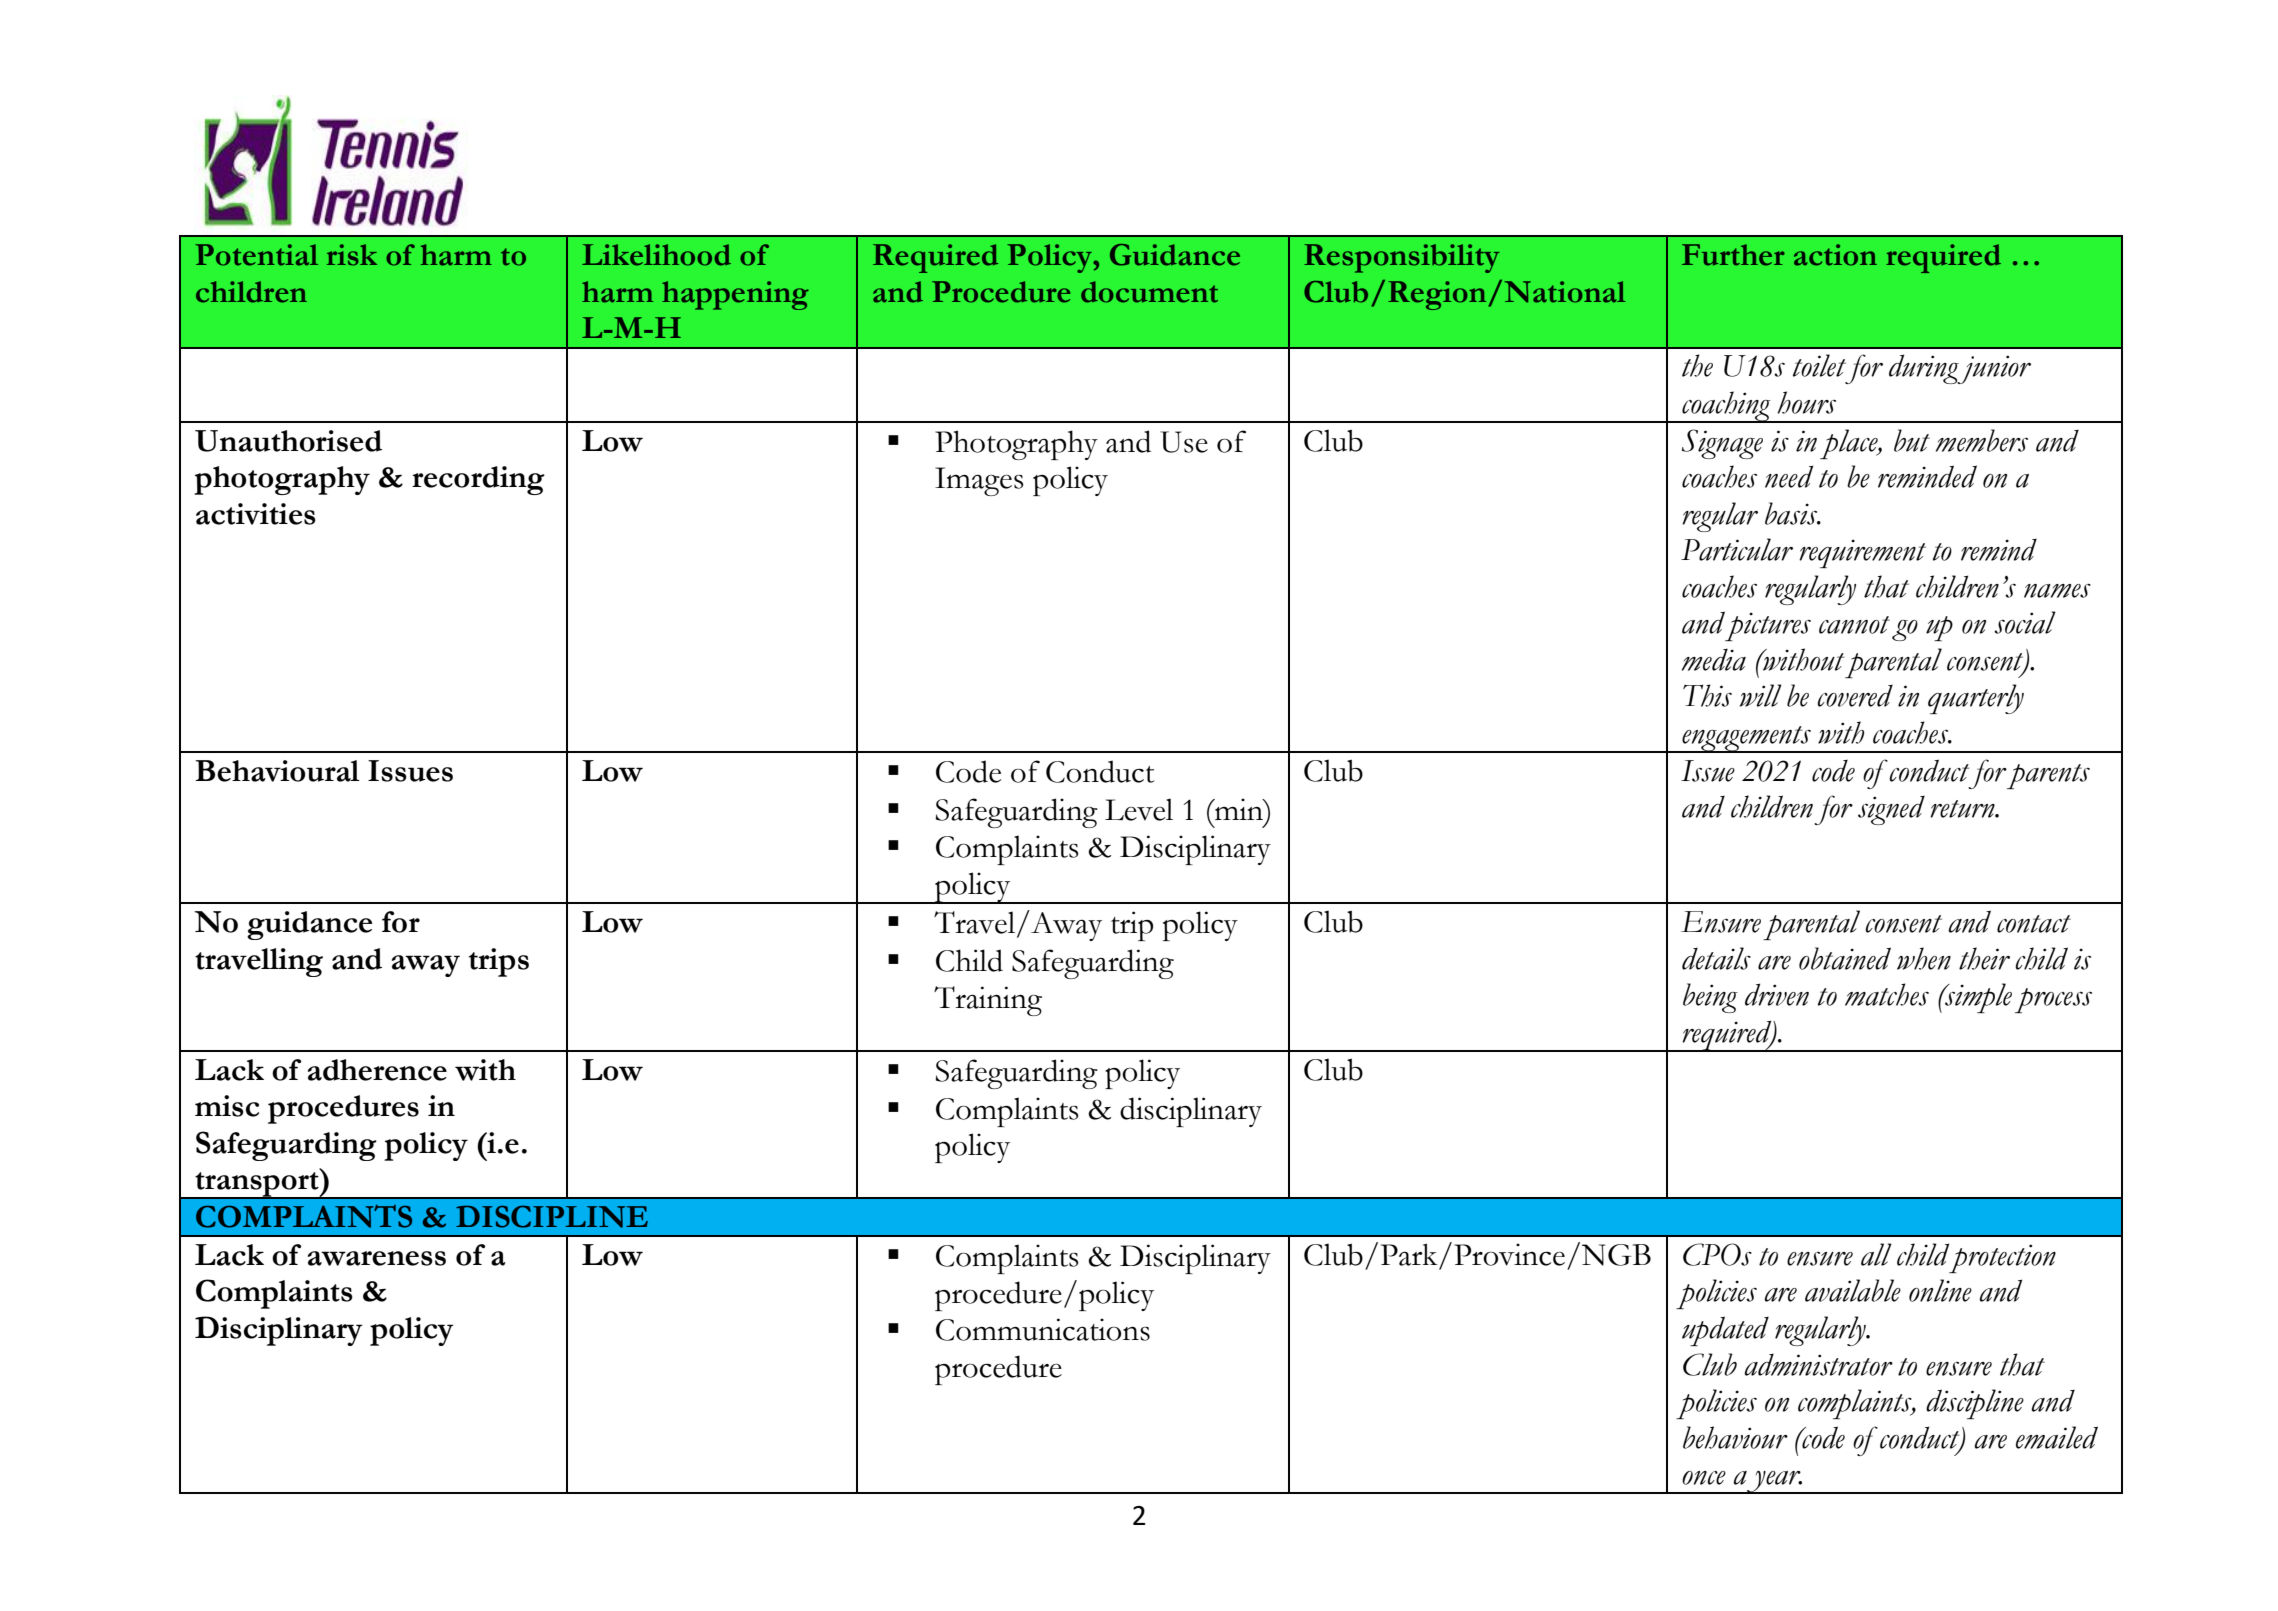 The image size is (2278, 1611). Describe the element at coordinates (377, 1070) in the screenshot. I see `adherence` at that location.
